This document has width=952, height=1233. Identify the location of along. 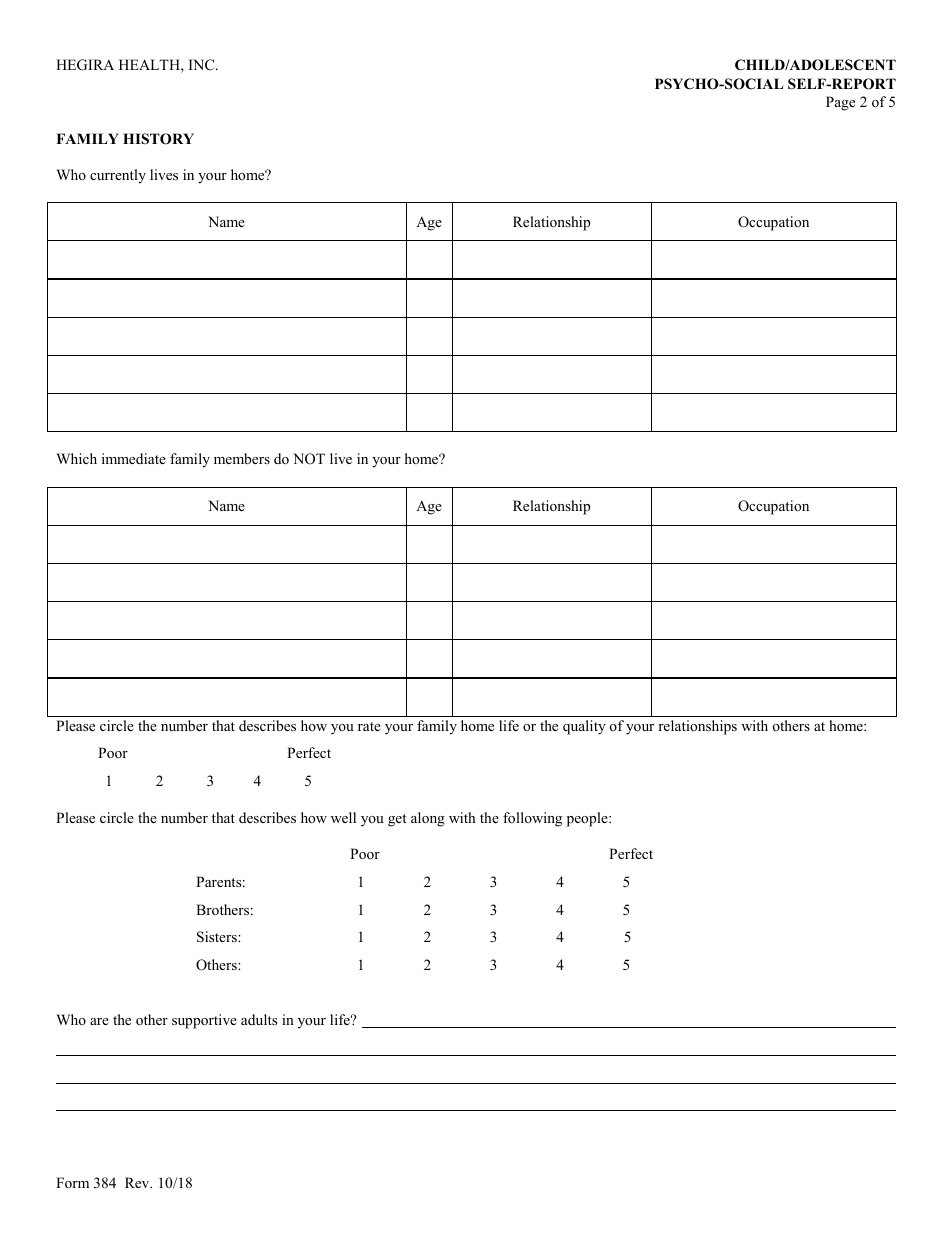
(428, 819).
